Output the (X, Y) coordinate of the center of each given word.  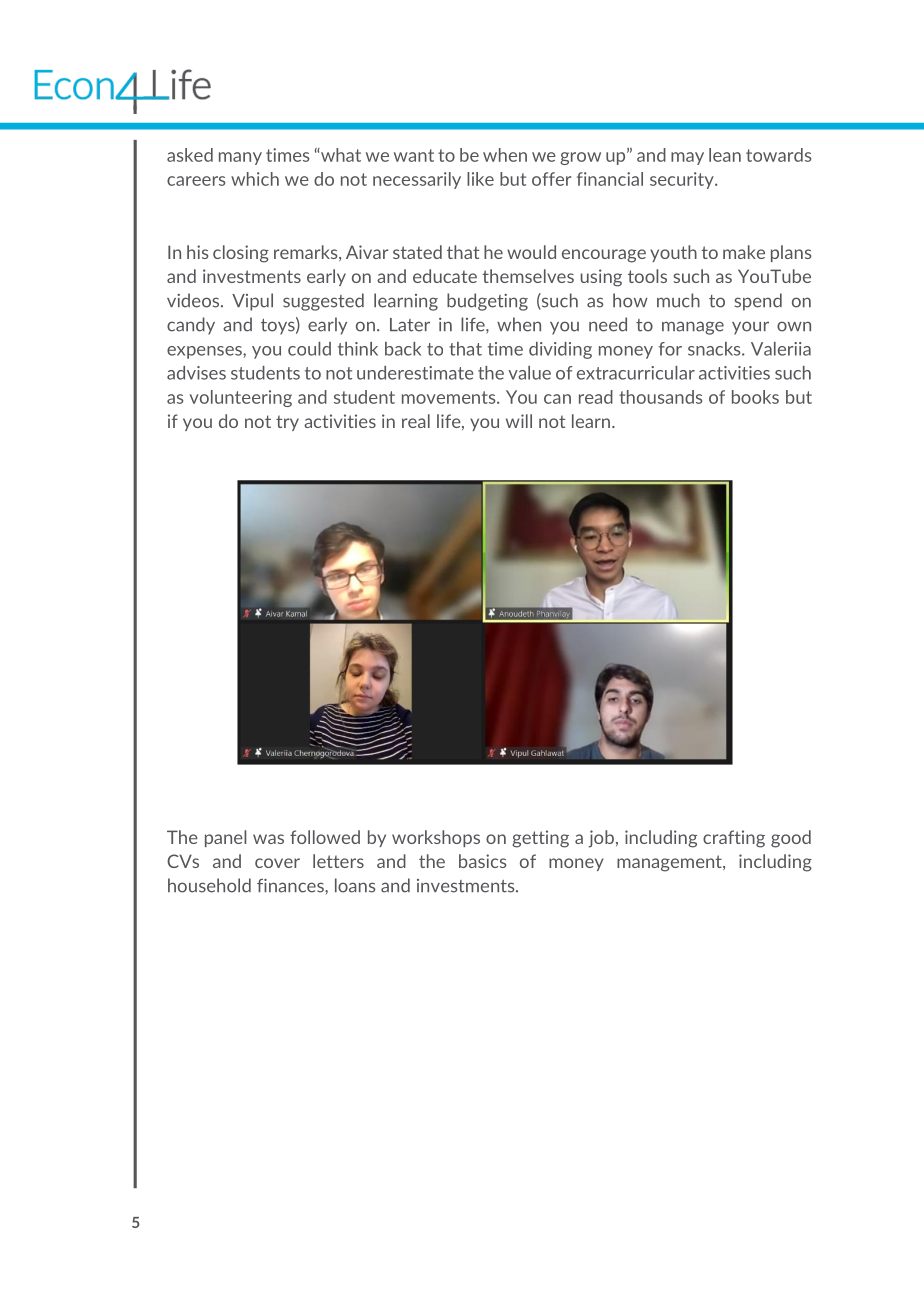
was (268, 839)
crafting (734, 839)
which (255, 179)
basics (482, 861)
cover (277, 863)
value (529, 373)
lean (725, 155)
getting (540, 839)
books (755, 397)
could (309, 349)
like (480, 179)
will (519, 421)
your (750, 328)
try (287, 423)
